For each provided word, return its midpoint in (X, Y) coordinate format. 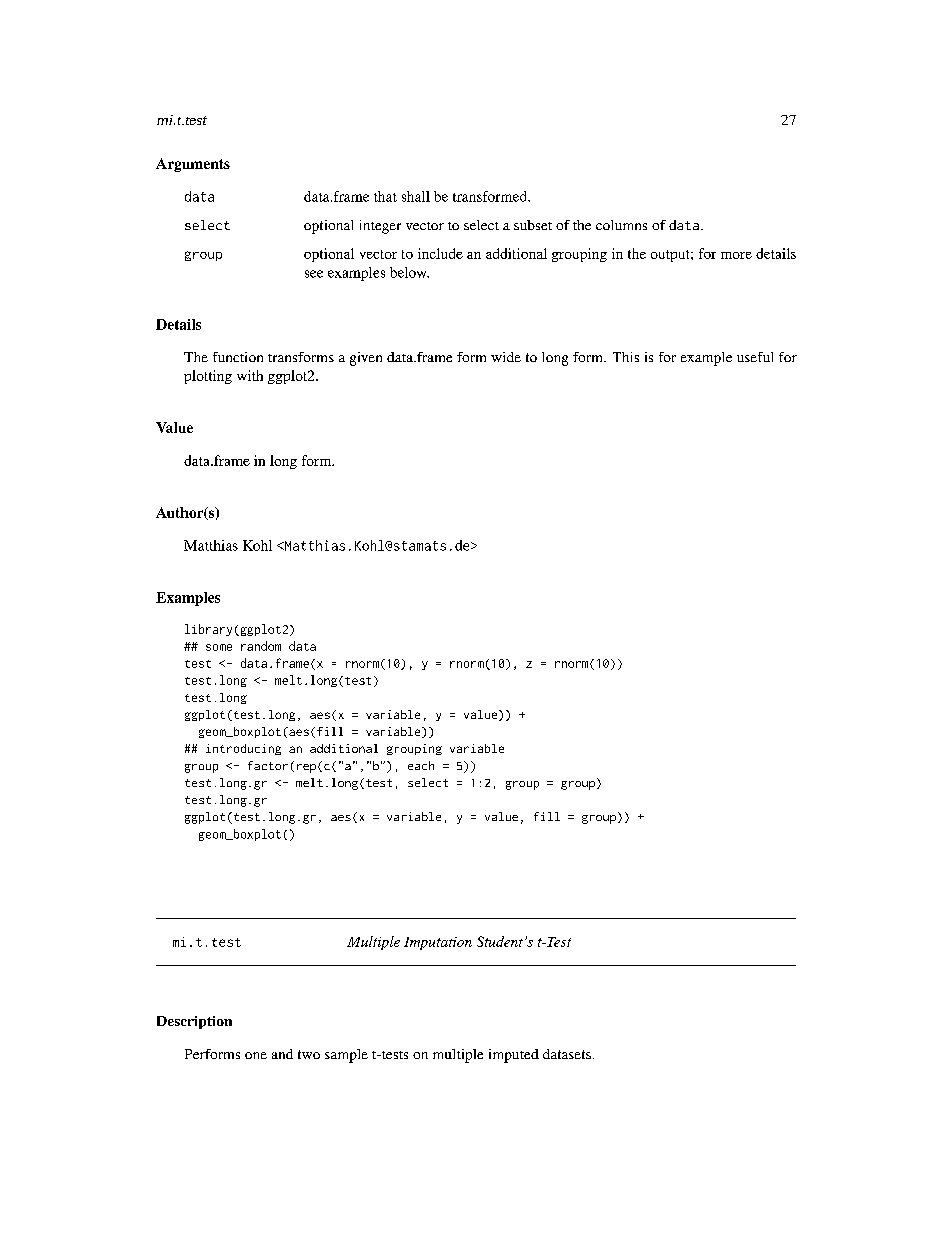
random (261, 646)
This (626, 357)
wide (506, 357)
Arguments (193, 165)
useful (755, 357)
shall (416, 196)
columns (621, 225)
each (421, 765)
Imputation (438, 943)
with (250, 375)
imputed (514, 1056)
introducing (243, 749)
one (256, 1055)
